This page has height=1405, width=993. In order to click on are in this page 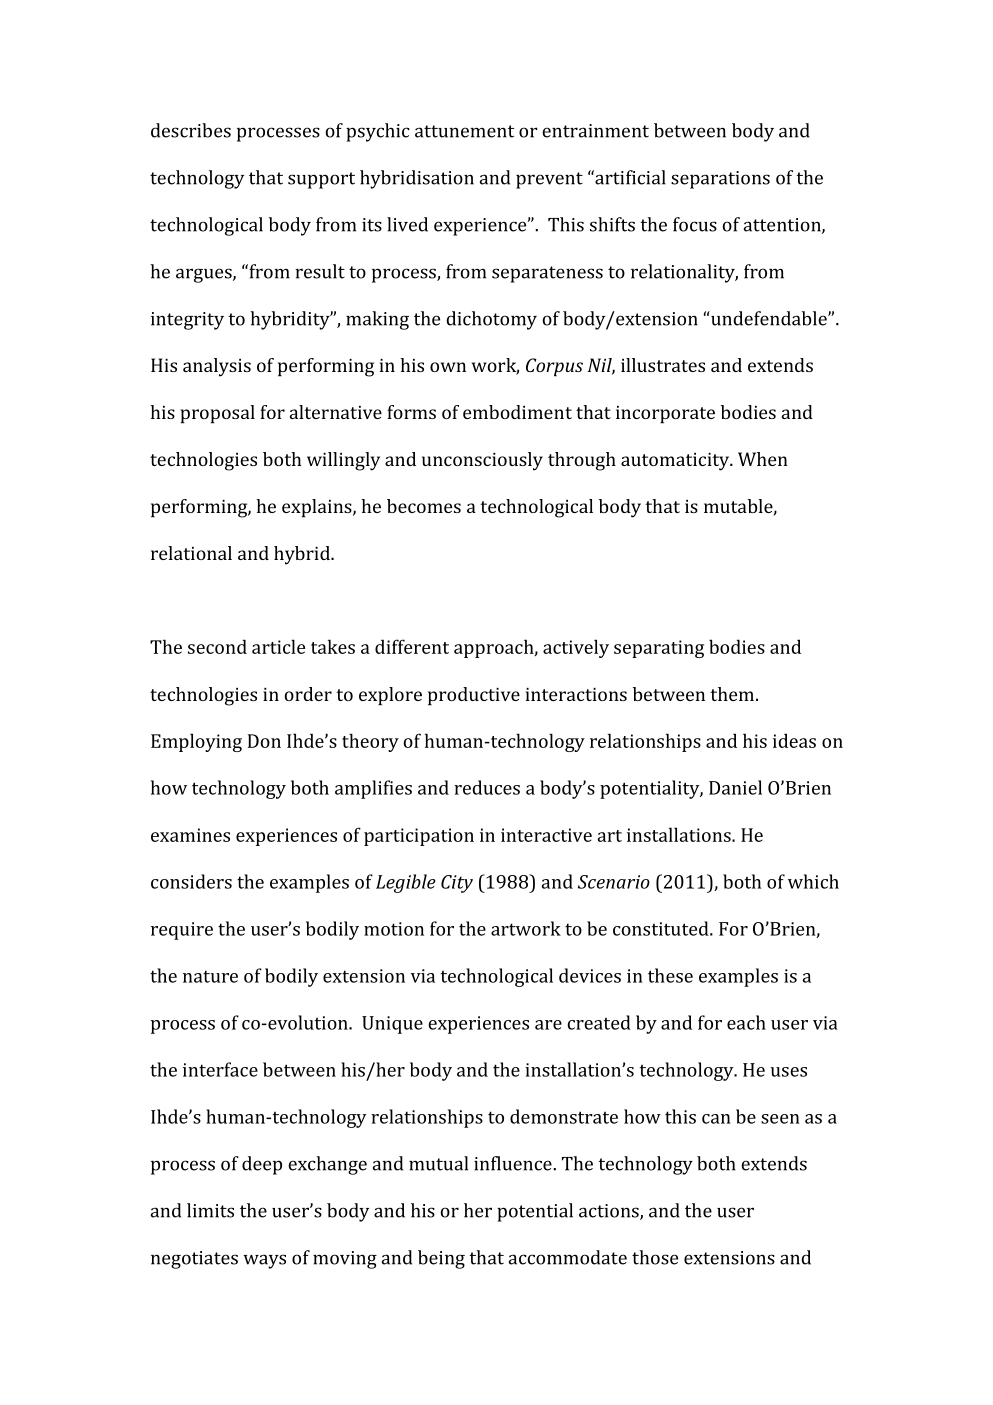, I will do `click(548, 1025)`.
